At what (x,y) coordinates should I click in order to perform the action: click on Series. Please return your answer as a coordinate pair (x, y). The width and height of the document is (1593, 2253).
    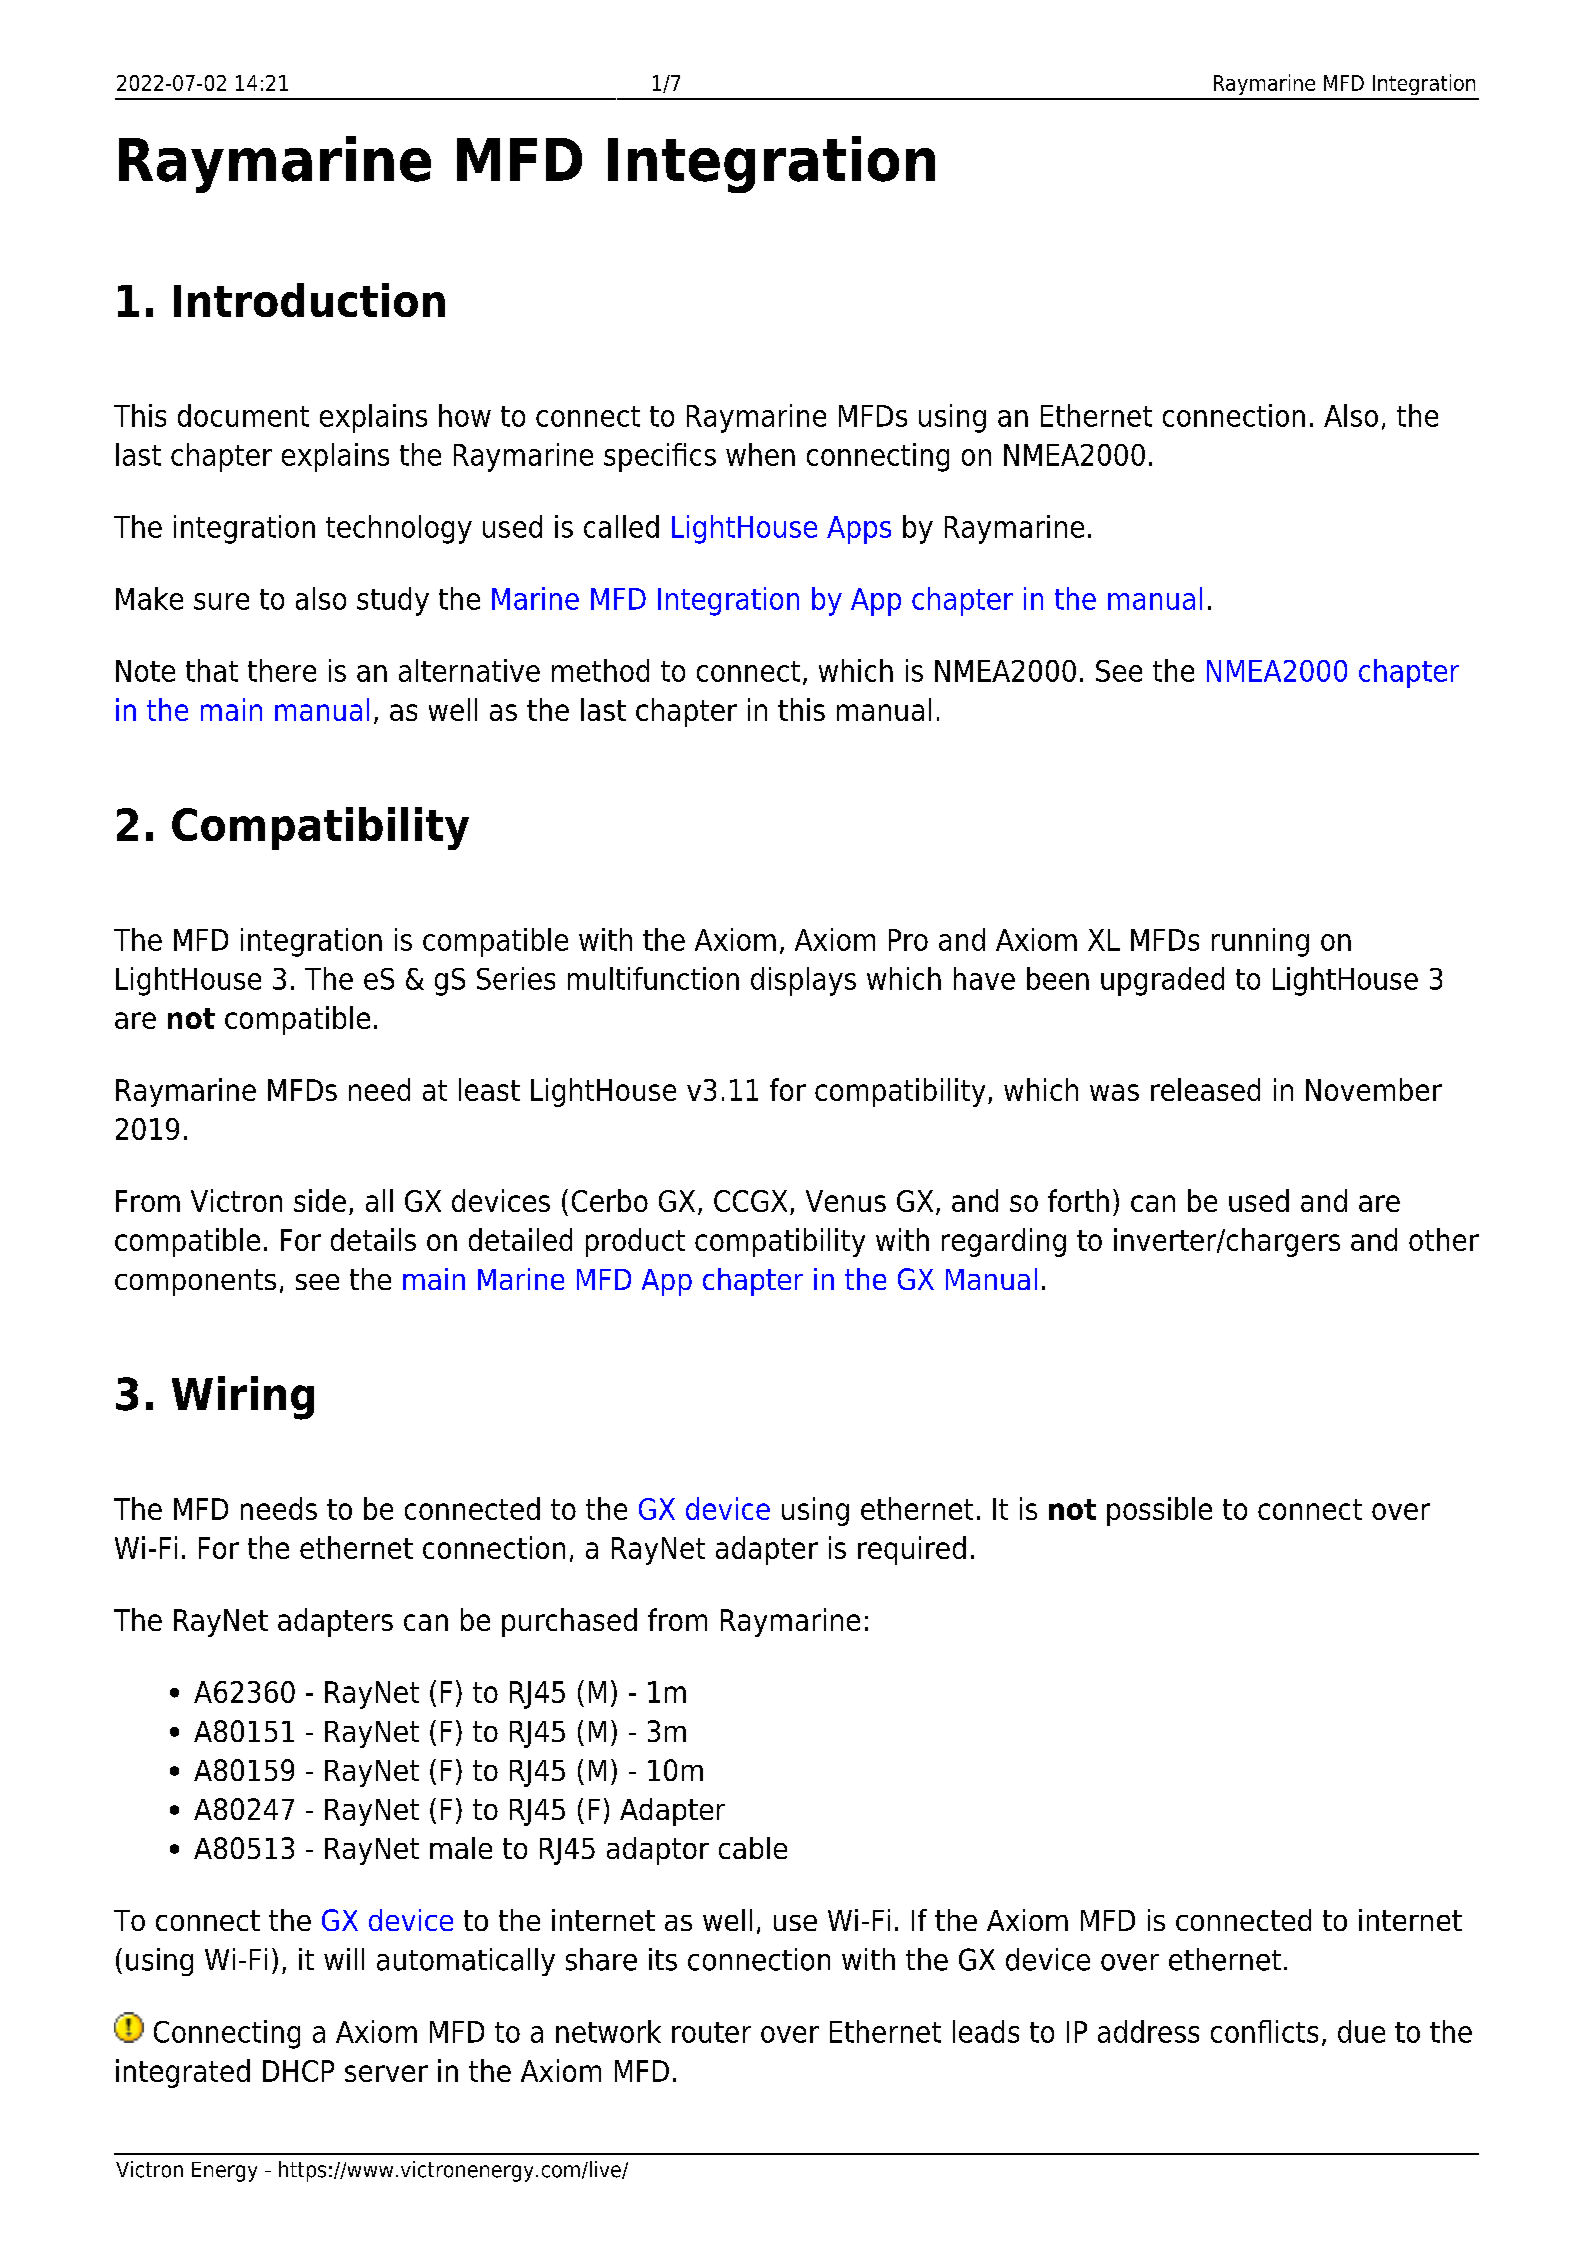
    Looking at the image, I should click on (516, 978).
